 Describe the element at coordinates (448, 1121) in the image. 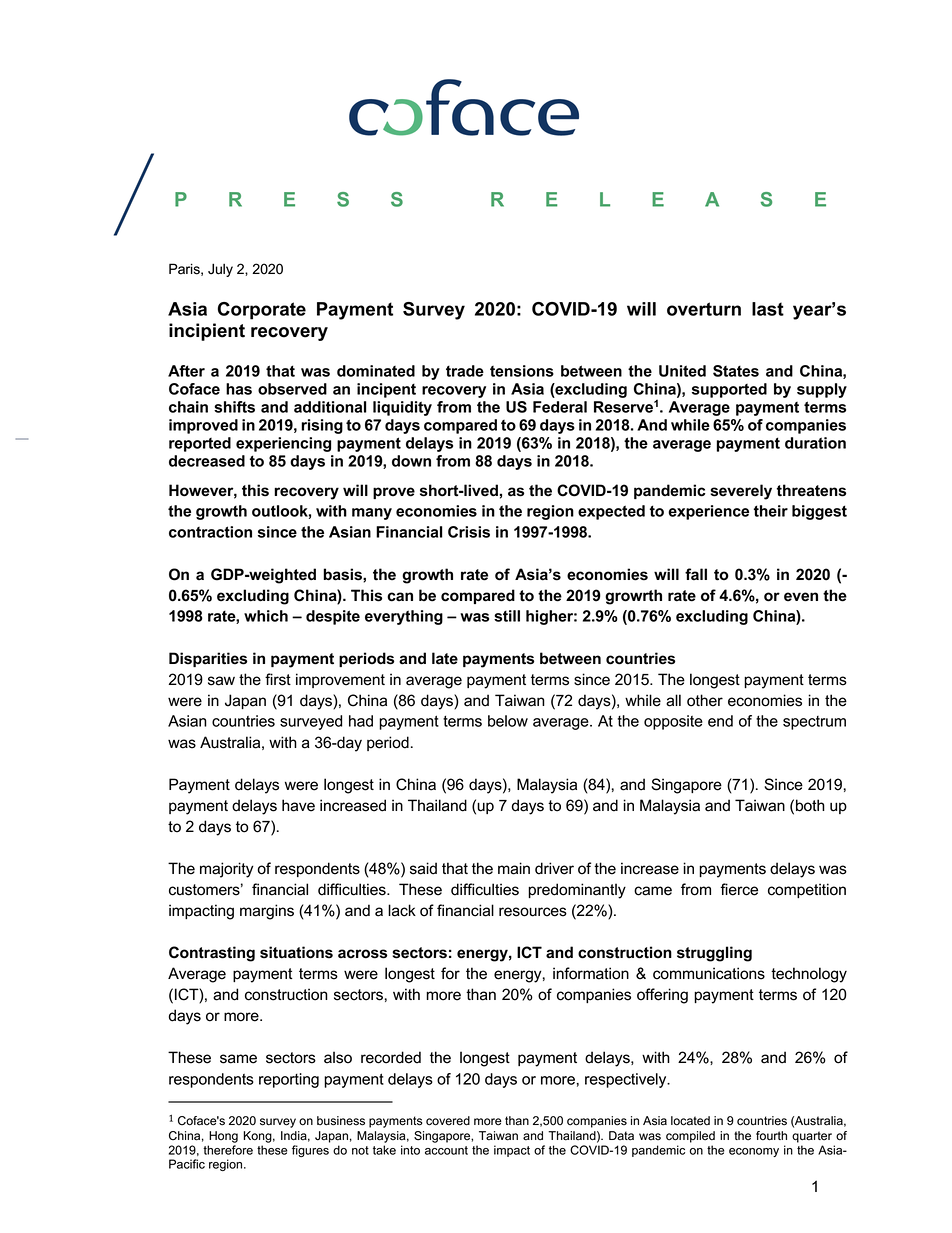

I see `covered` at that location.
